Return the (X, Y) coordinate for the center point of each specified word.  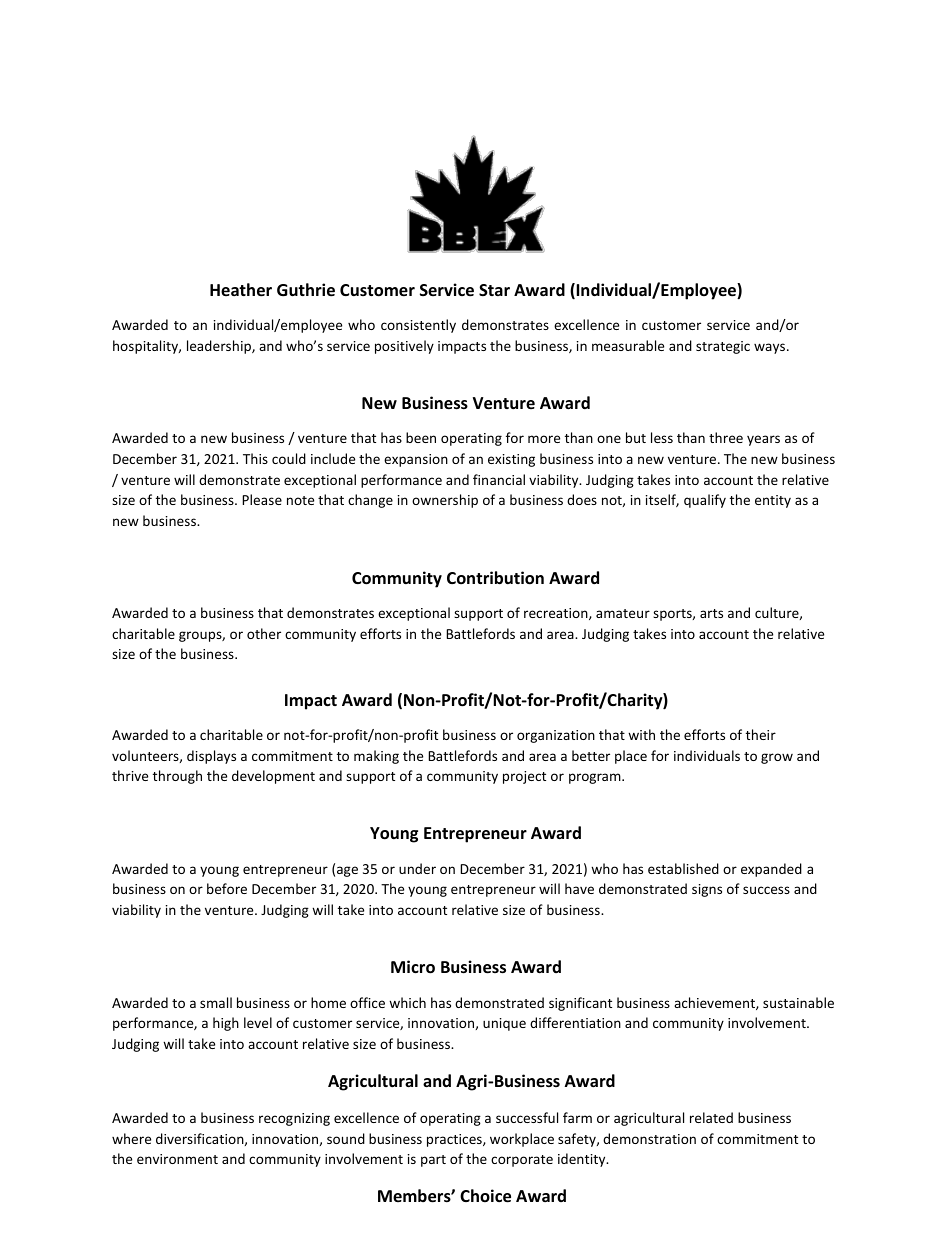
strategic (723, 347)
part (433, 1161)
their (761, 734)
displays (211, 757)
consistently (418, 326)
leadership (220, 347)
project (524, 777)
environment (177, 1159)
